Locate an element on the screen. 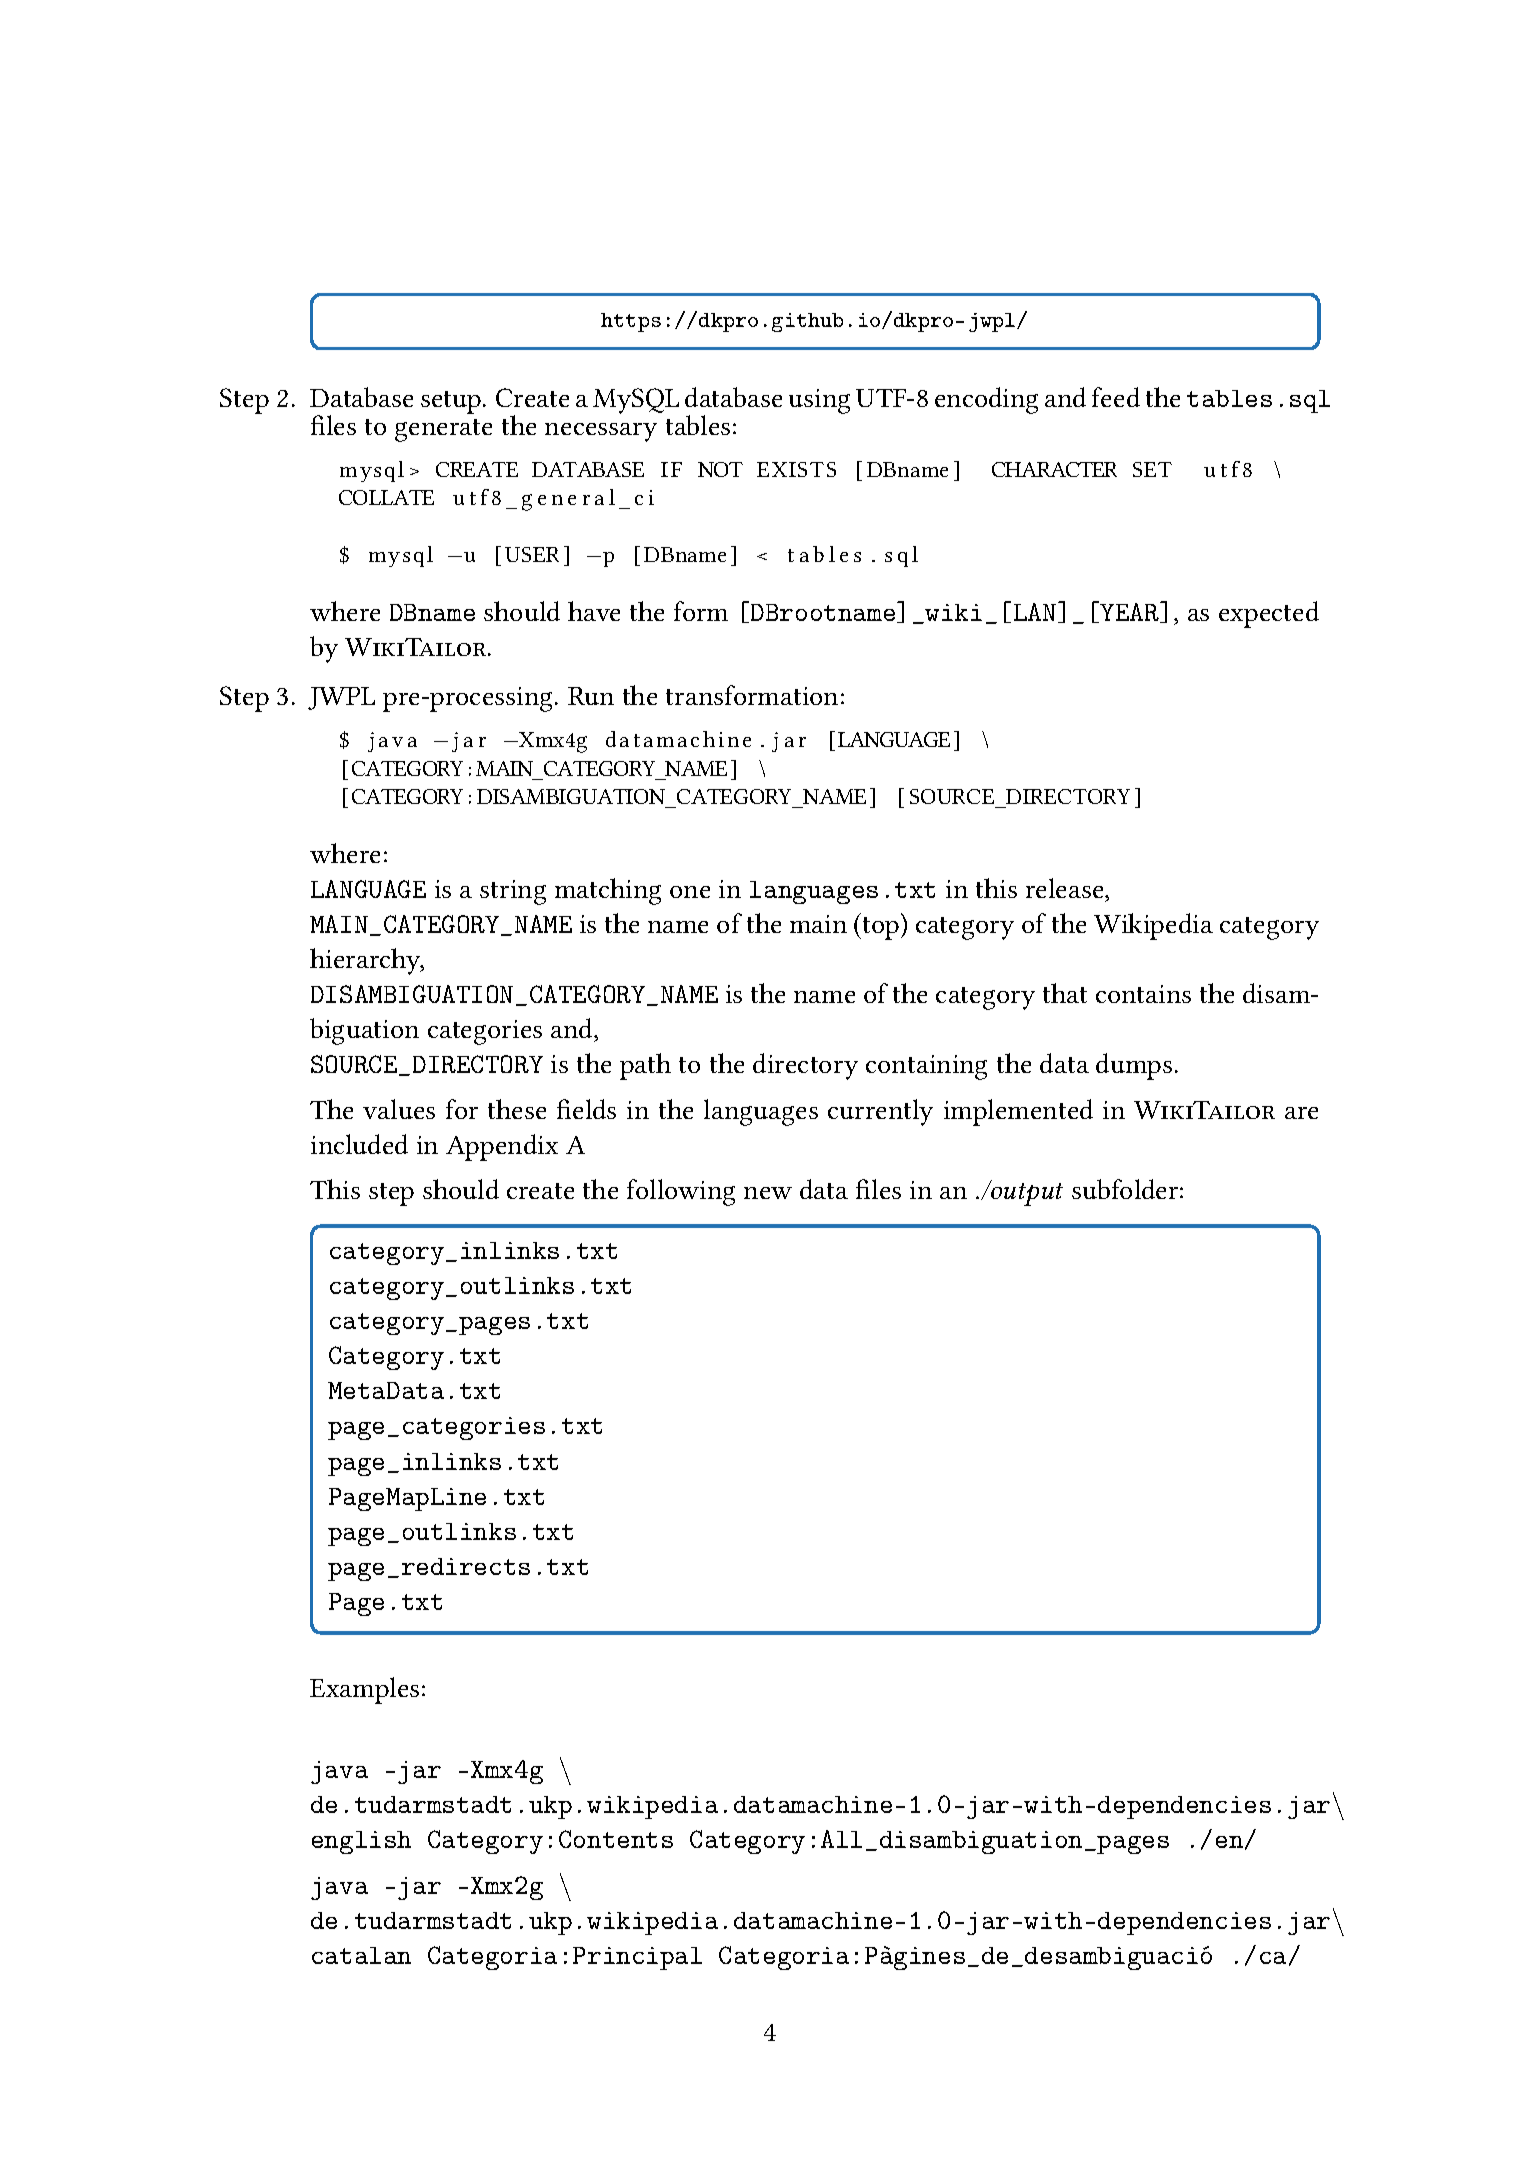 This screenshot has width=1540, height=2177. are is located at coordinates (1301, 1113).
